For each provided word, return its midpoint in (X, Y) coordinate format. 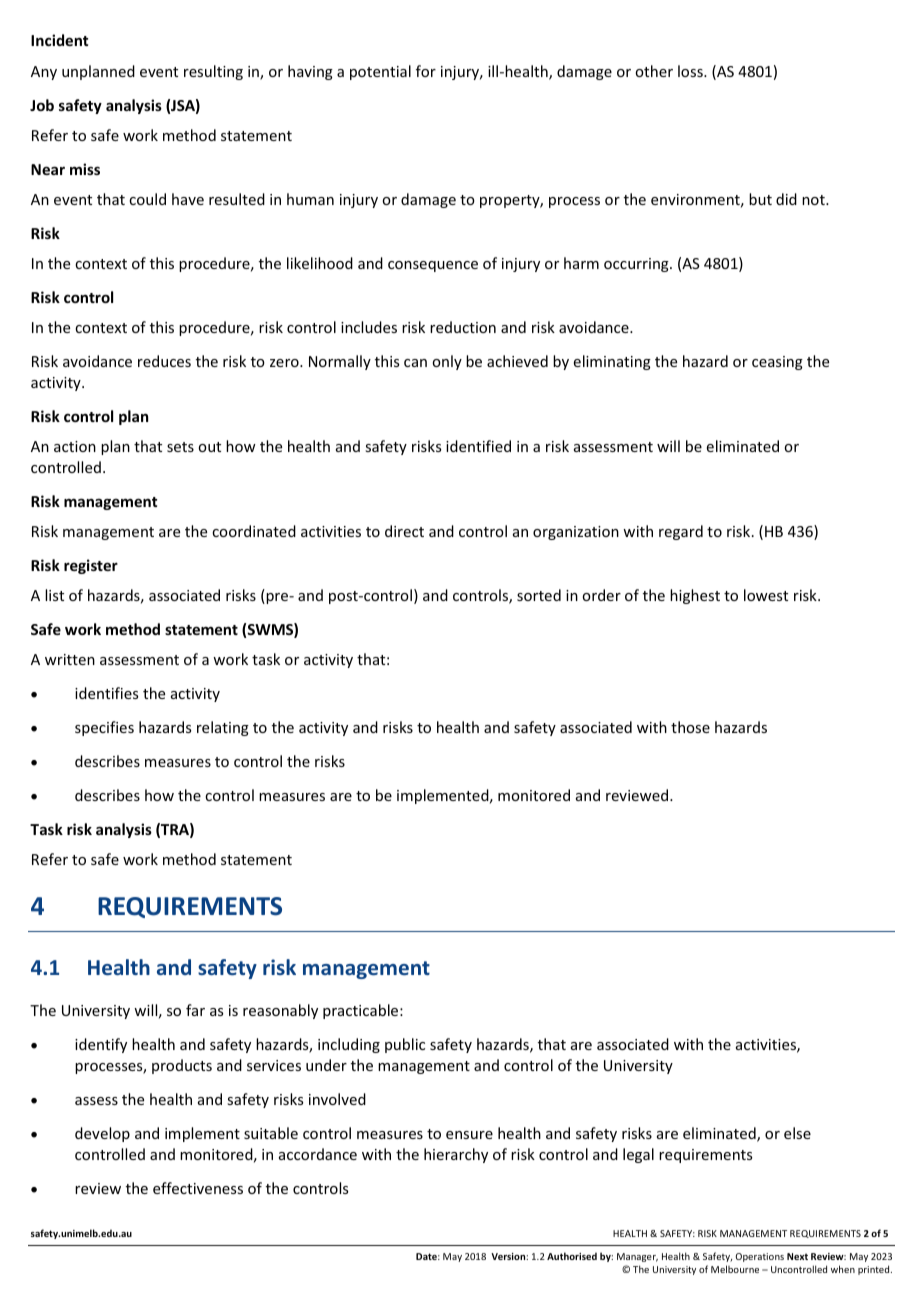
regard (681, 532)
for (426, 71)
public (405, 1045)
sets (180, 447)
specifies (104, 728)
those (690, 727)
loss (691, 71)
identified (478, 446)
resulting (213, 72)
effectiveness (198, 1188)
